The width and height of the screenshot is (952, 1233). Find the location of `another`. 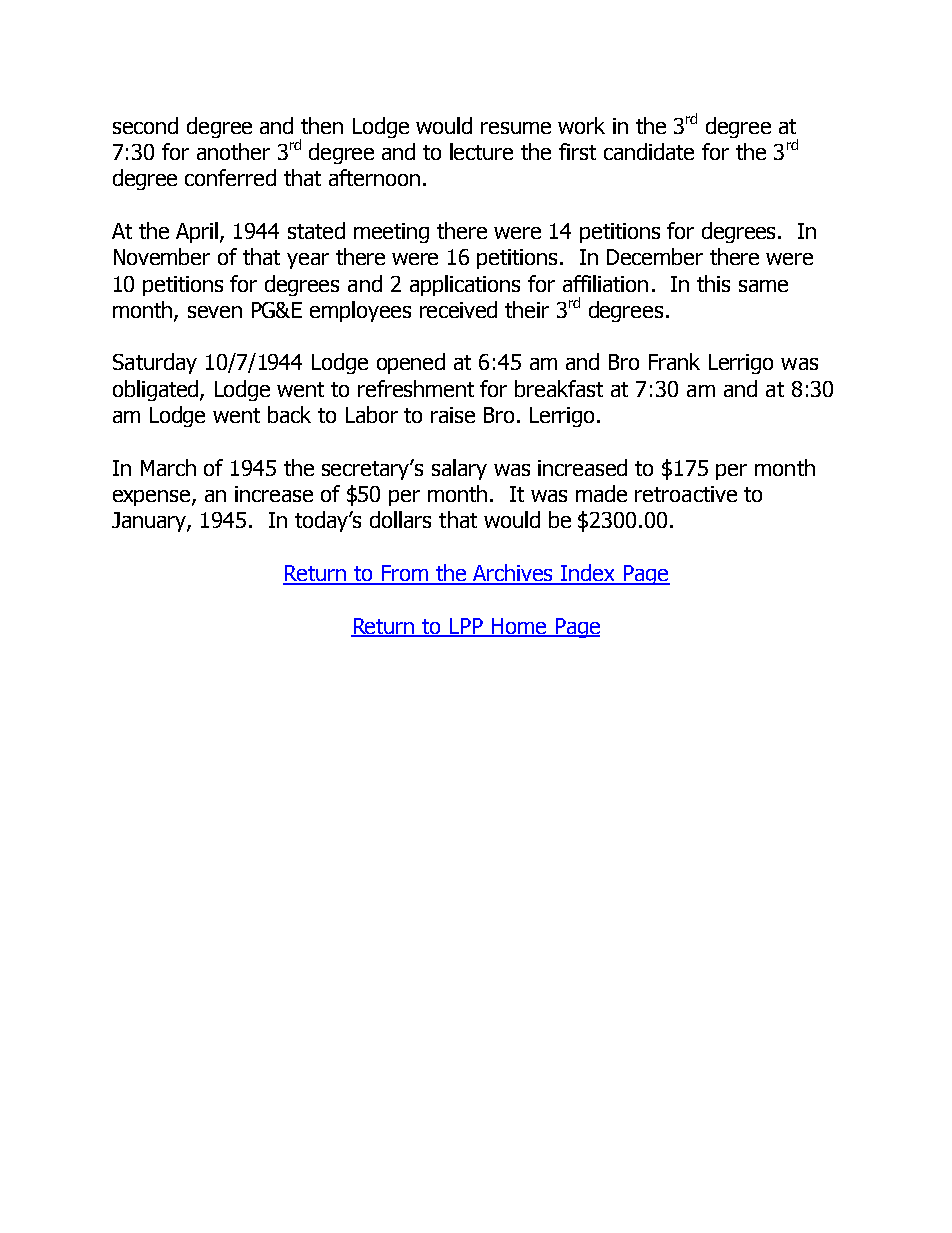

another is located at coordinates (233, 151).
